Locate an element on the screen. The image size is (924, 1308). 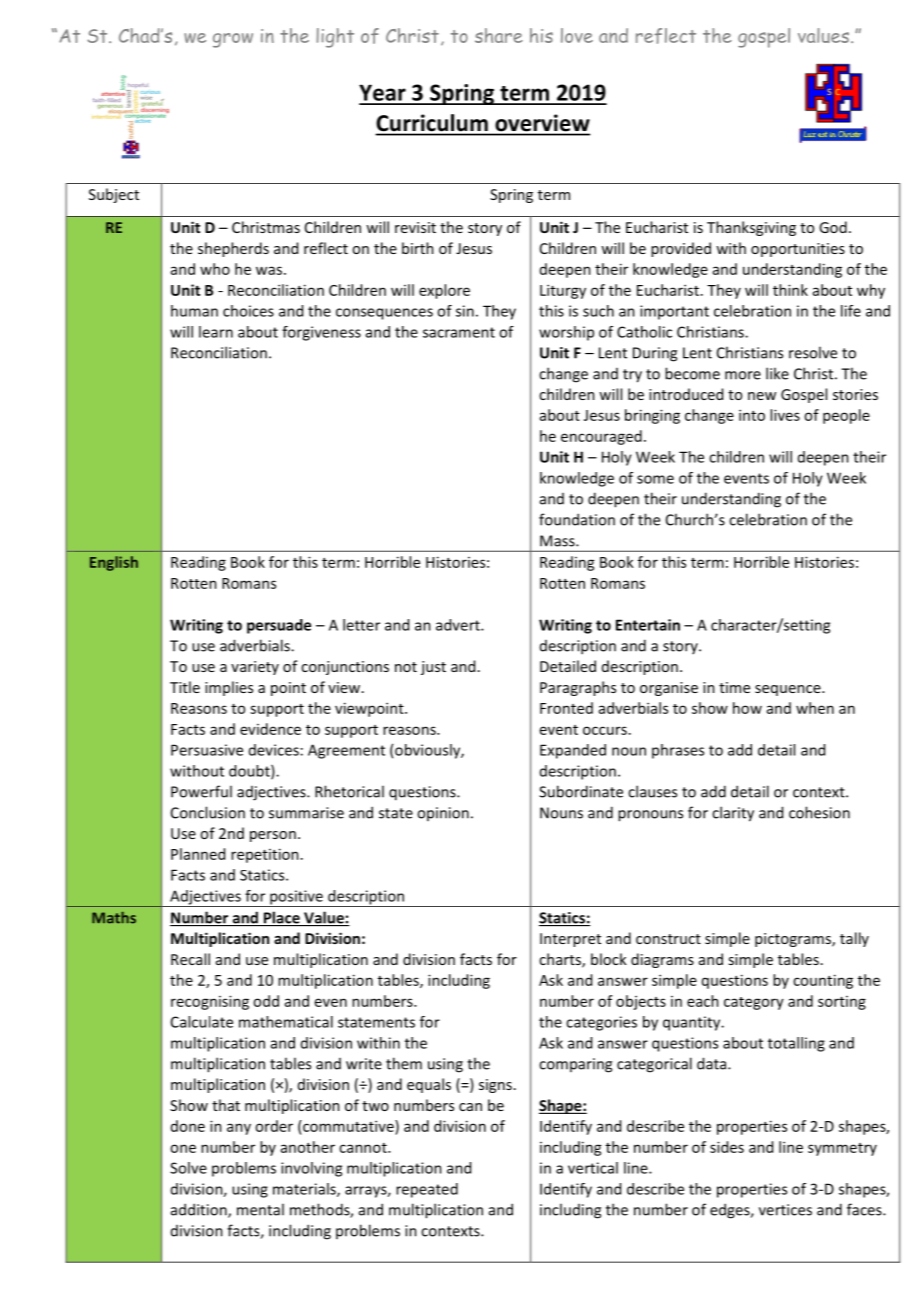
think is located at coordinates (790, 290).
